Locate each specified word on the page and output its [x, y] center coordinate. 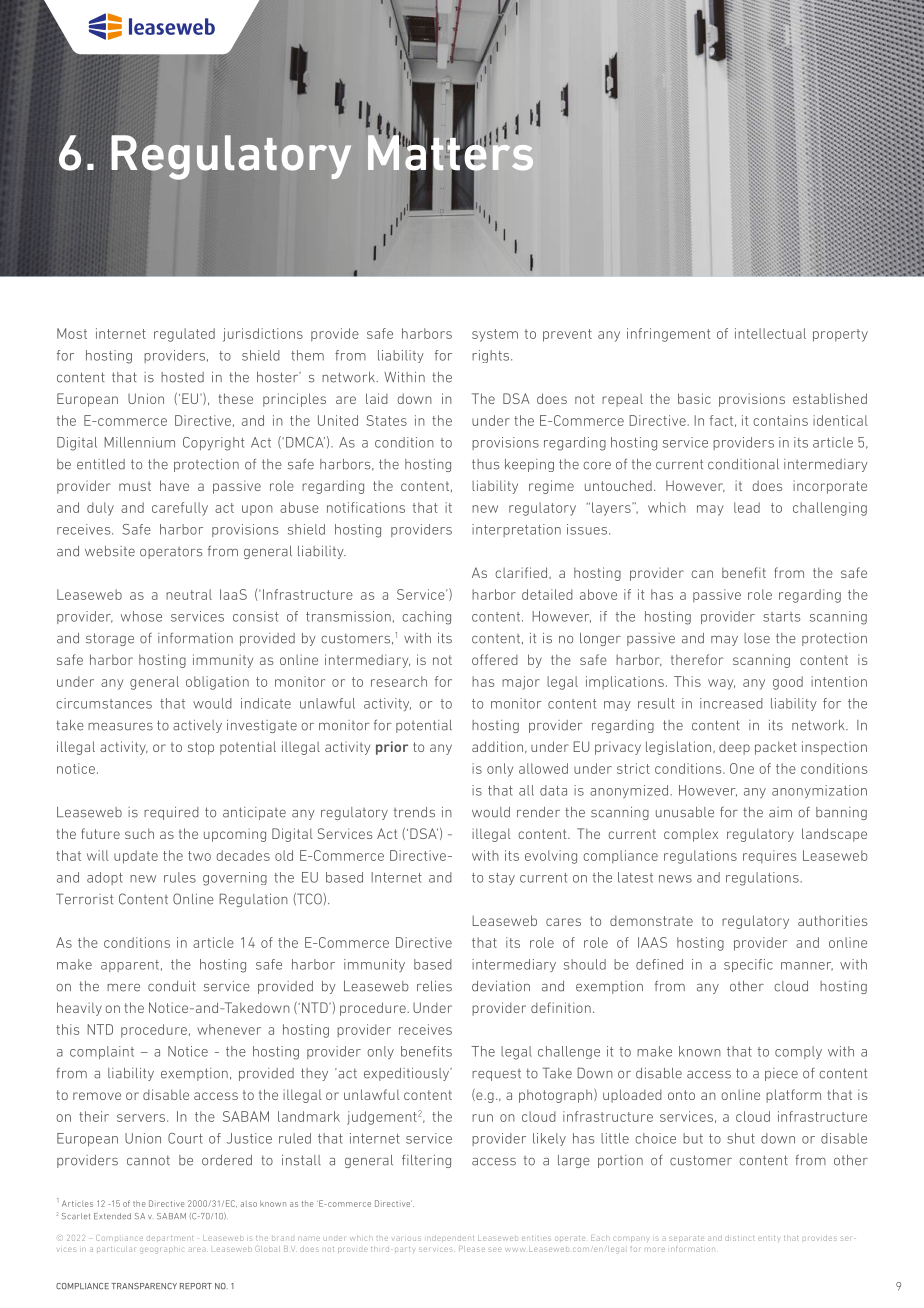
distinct [740, 1238]
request [496, 1075]
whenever [229, 1029]
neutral [189, 594]
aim [780, 812]
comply [798, 1052]
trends [414, 812]
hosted [182, 377]
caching [426, 618]
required [171, 813]
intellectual [770, 333]
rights [492, 356]
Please [472, 1249]
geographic [161, 1249]
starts [781, 617]
